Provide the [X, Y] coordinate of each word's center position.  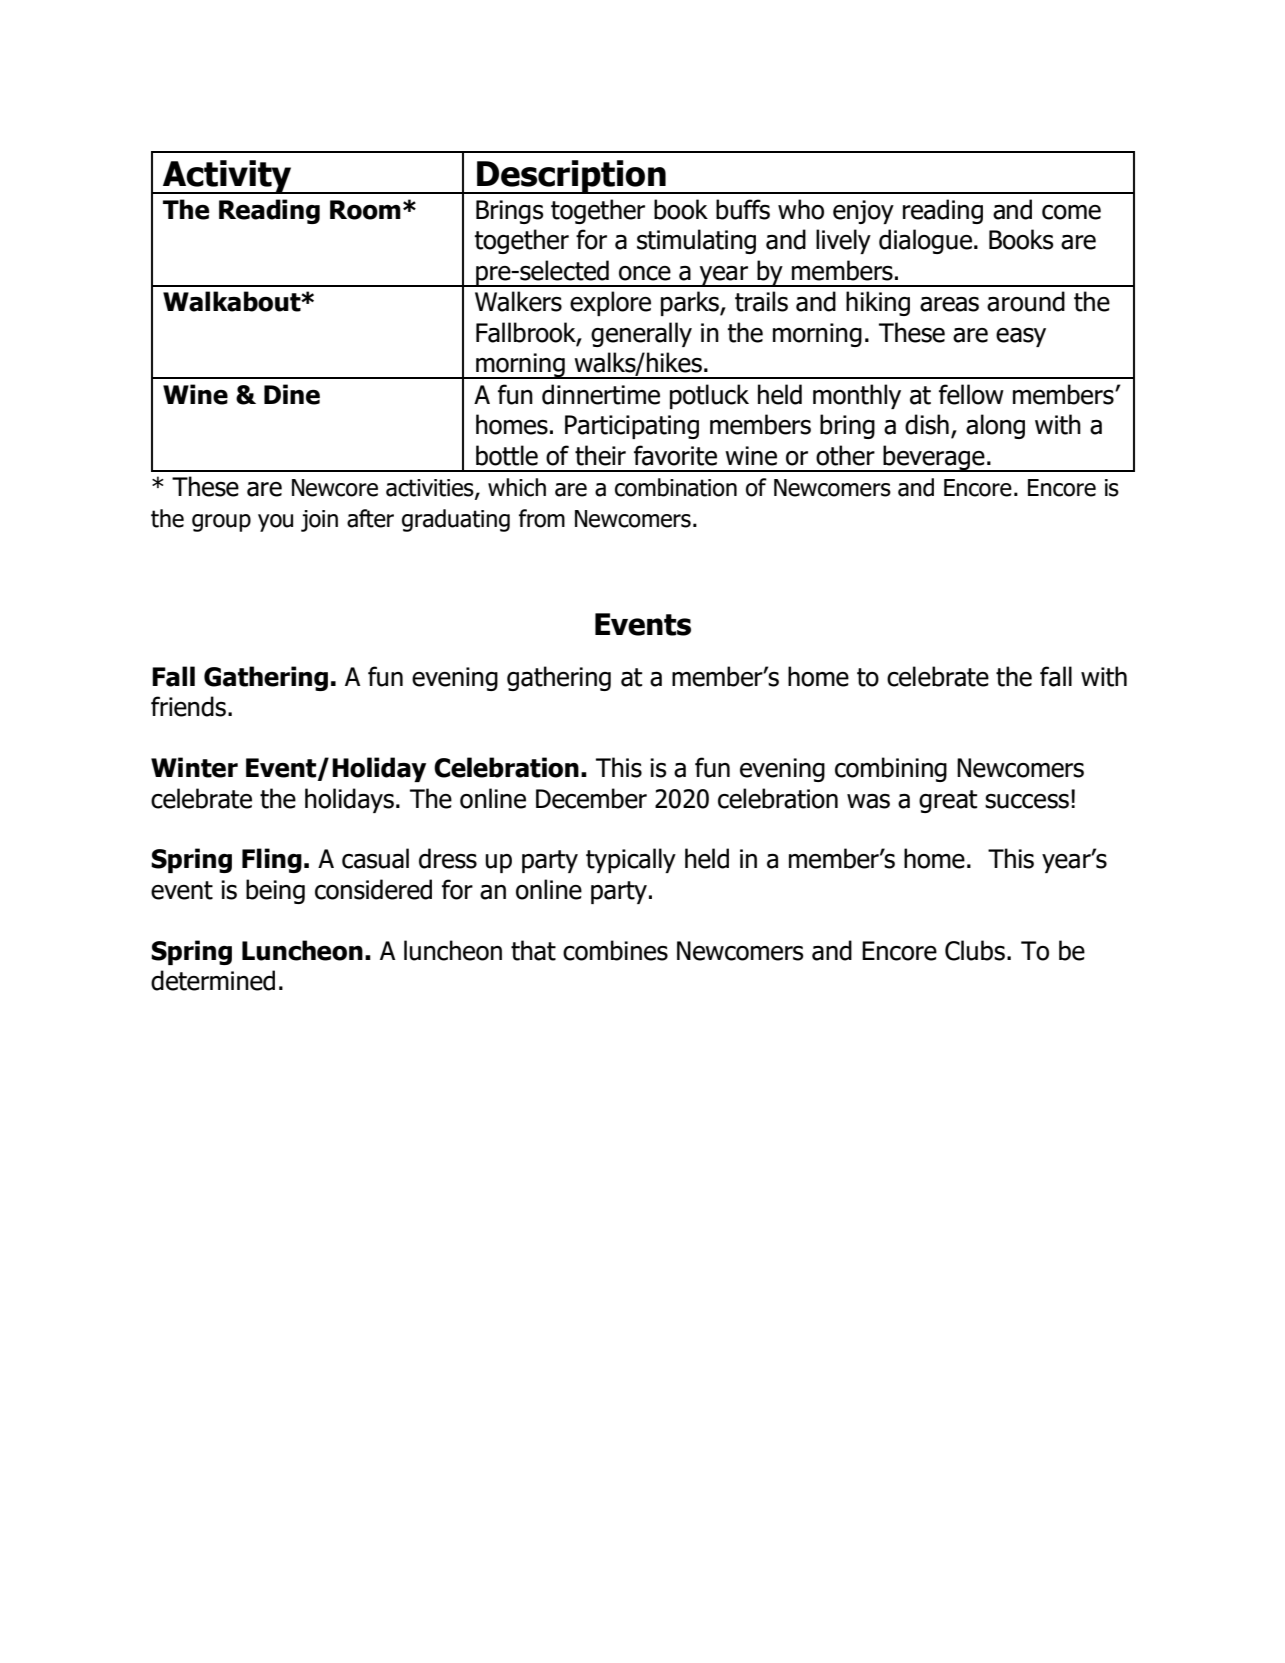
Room [365, 210]
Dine [292, 394]
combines [615, 950]
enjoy [863, 212]
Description [571, 177]
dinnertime [601, 394]
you [275, 523]
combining [891, 769]
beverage [934, 458]
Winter [194, 767]
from [542, 518]
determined [213, 980]
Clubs [975, 950]
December [591, 798]
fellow [971, 394]
